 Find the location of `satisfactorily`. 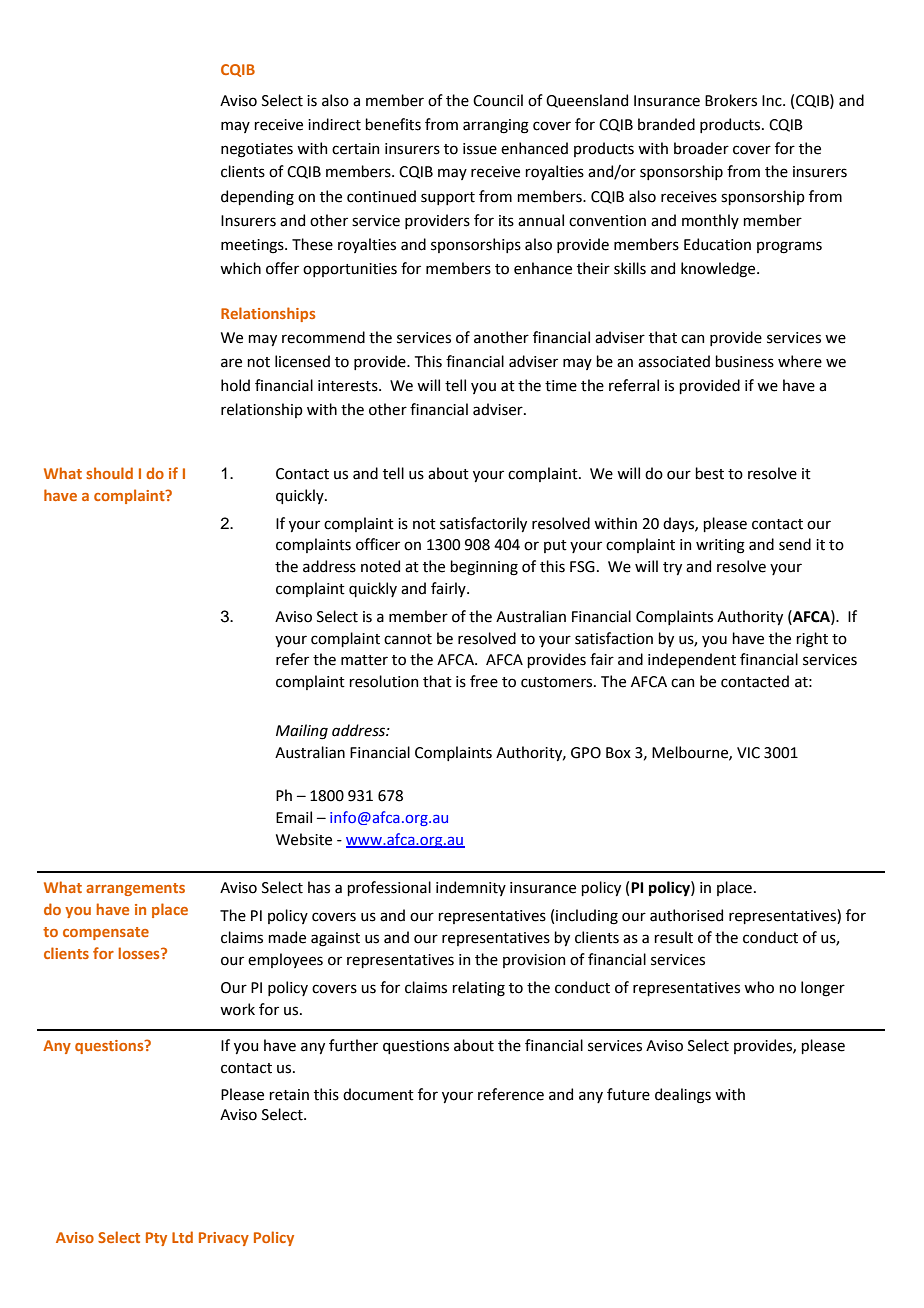

satisfactorily is located at coordinates (483, 524).
